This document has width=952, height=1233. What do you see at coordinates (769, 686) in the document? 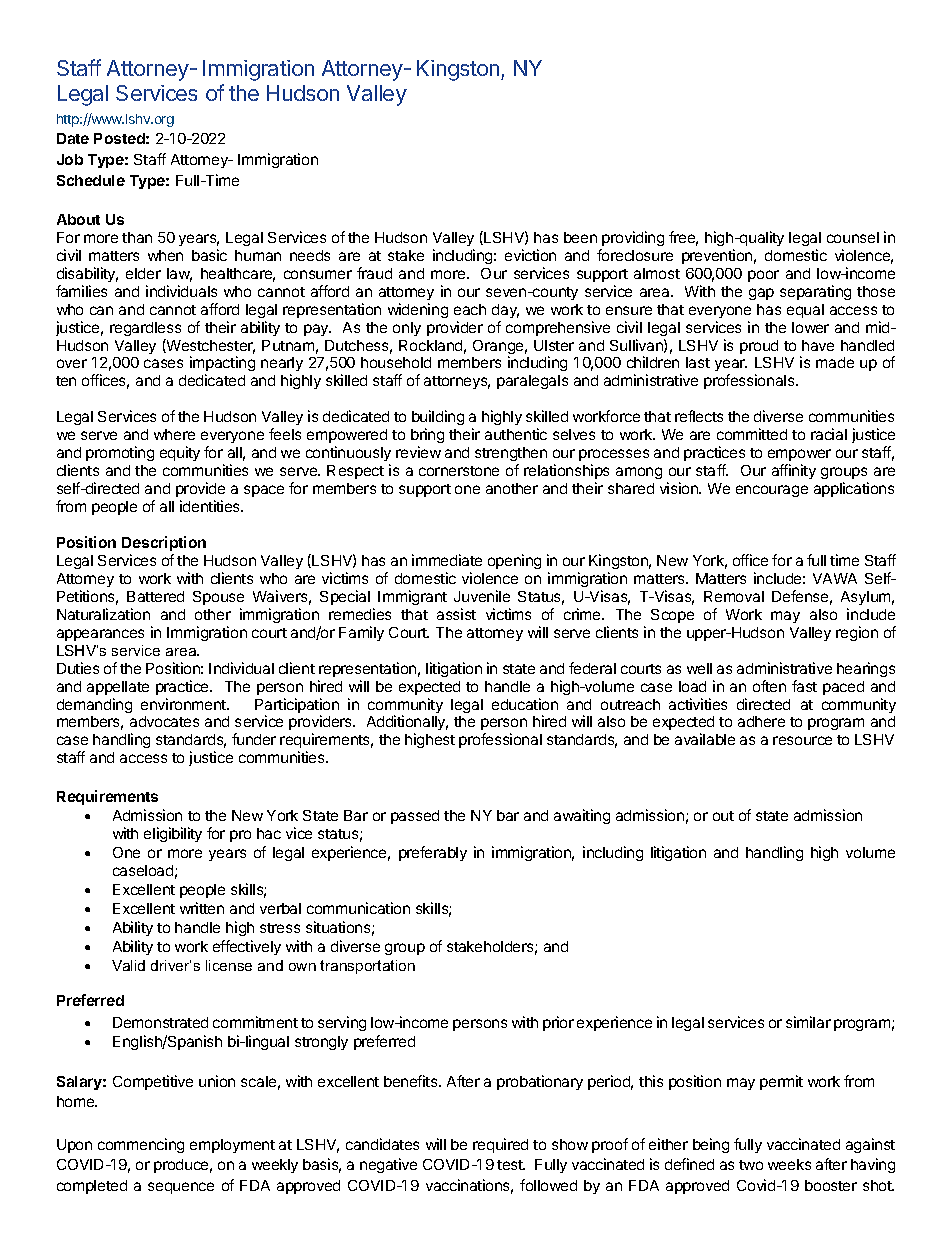
I see `often` at bounding box center [769, 686].
